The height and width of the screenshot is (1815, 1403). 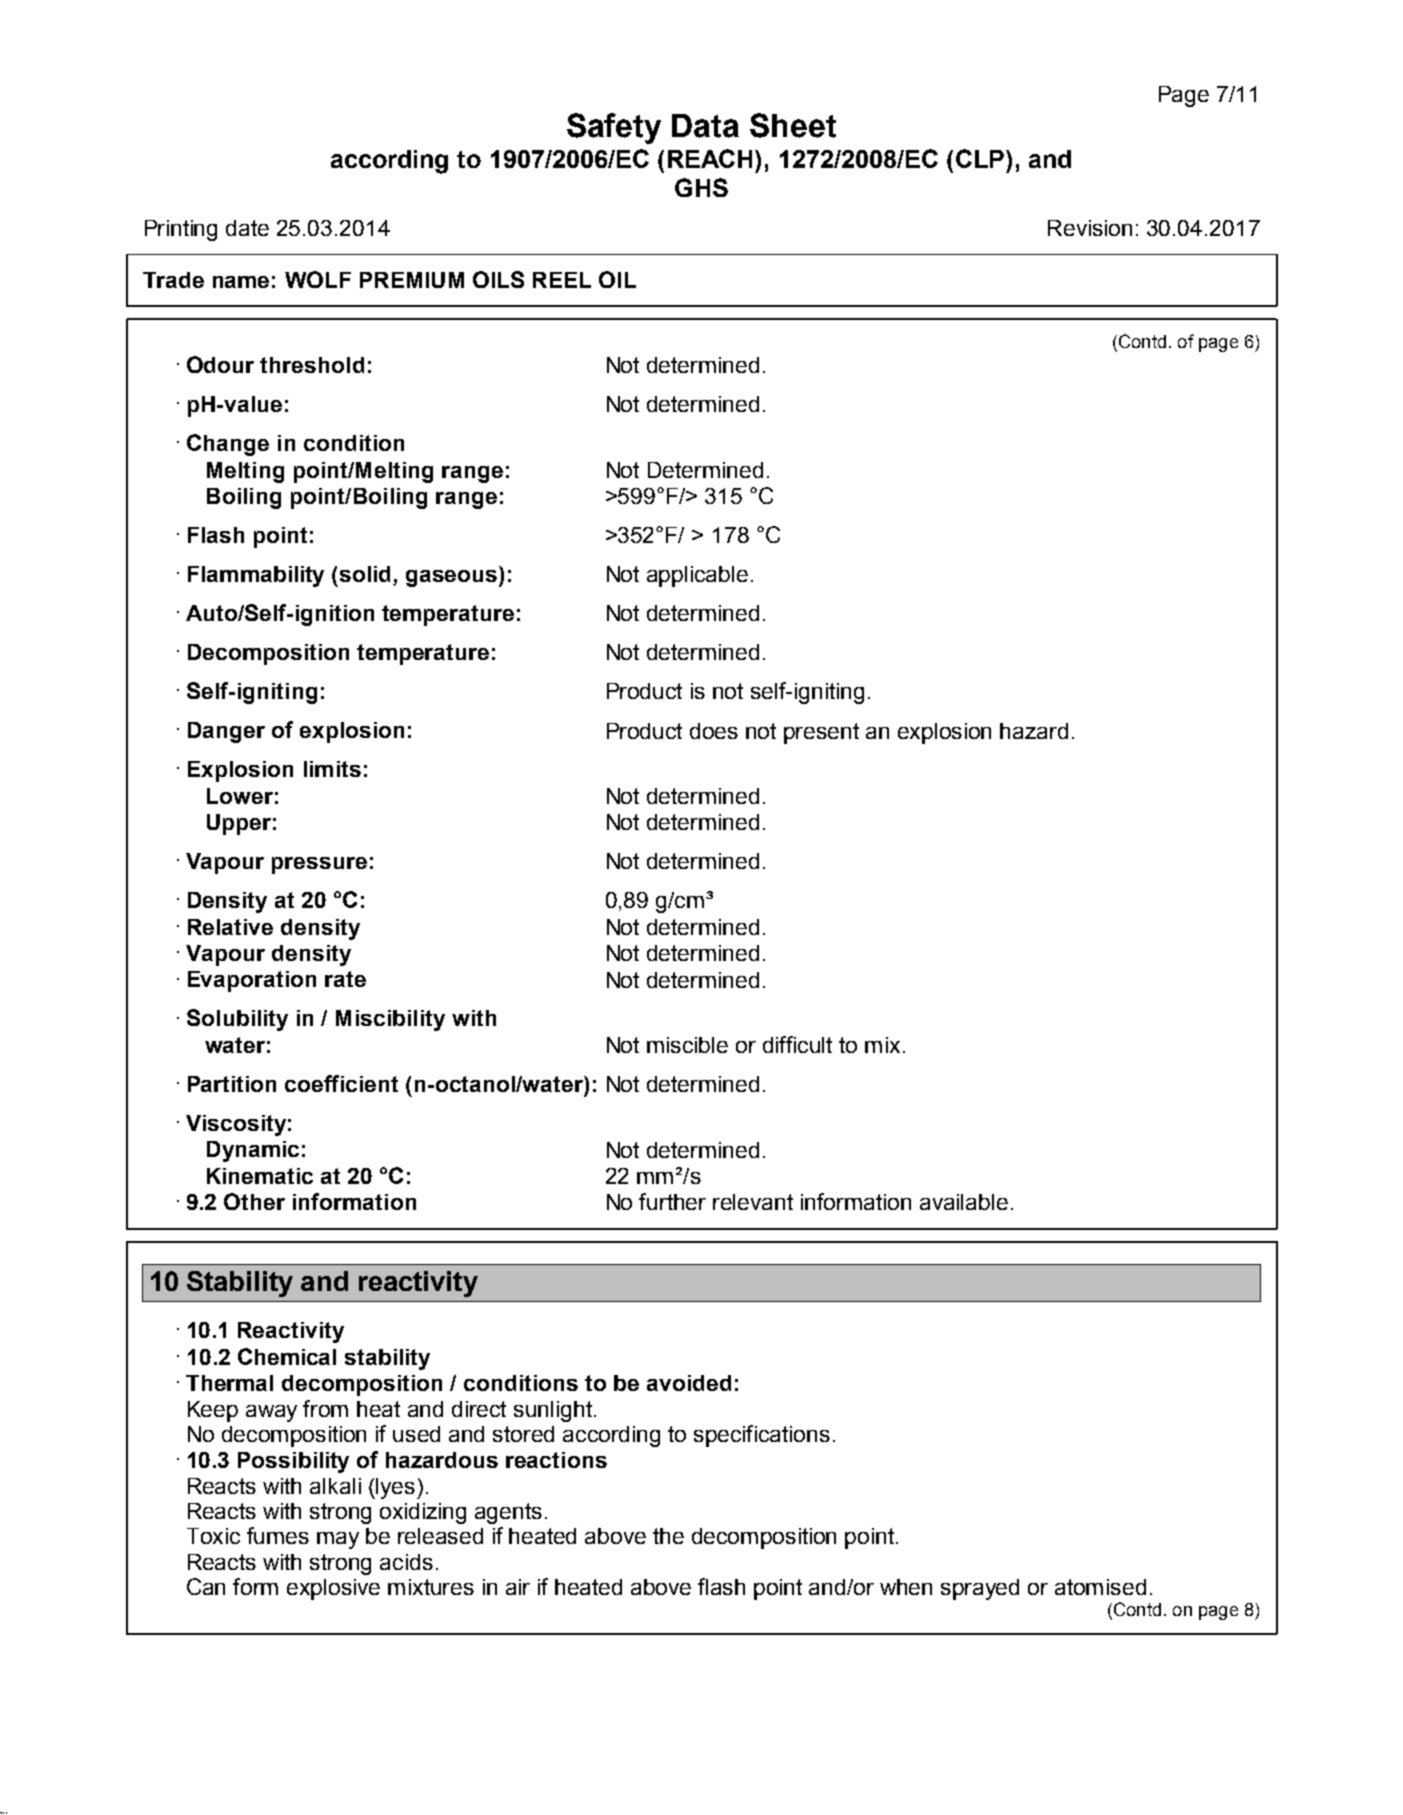 I want to click on Safety, so click(x=614, y=128).
